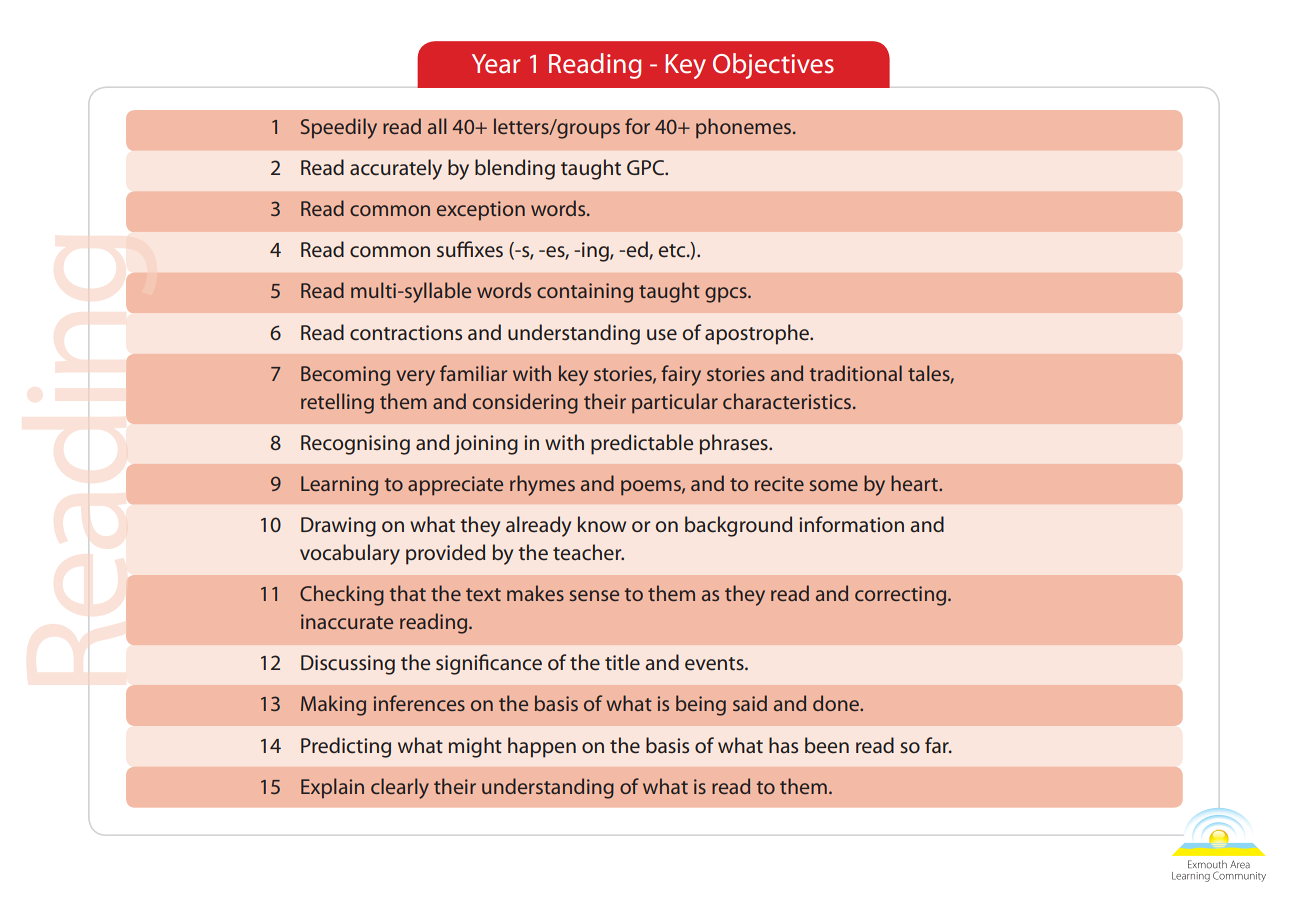 This screenshot has width=1308, height=924. I want to click on clearly, so click(400, 788).
